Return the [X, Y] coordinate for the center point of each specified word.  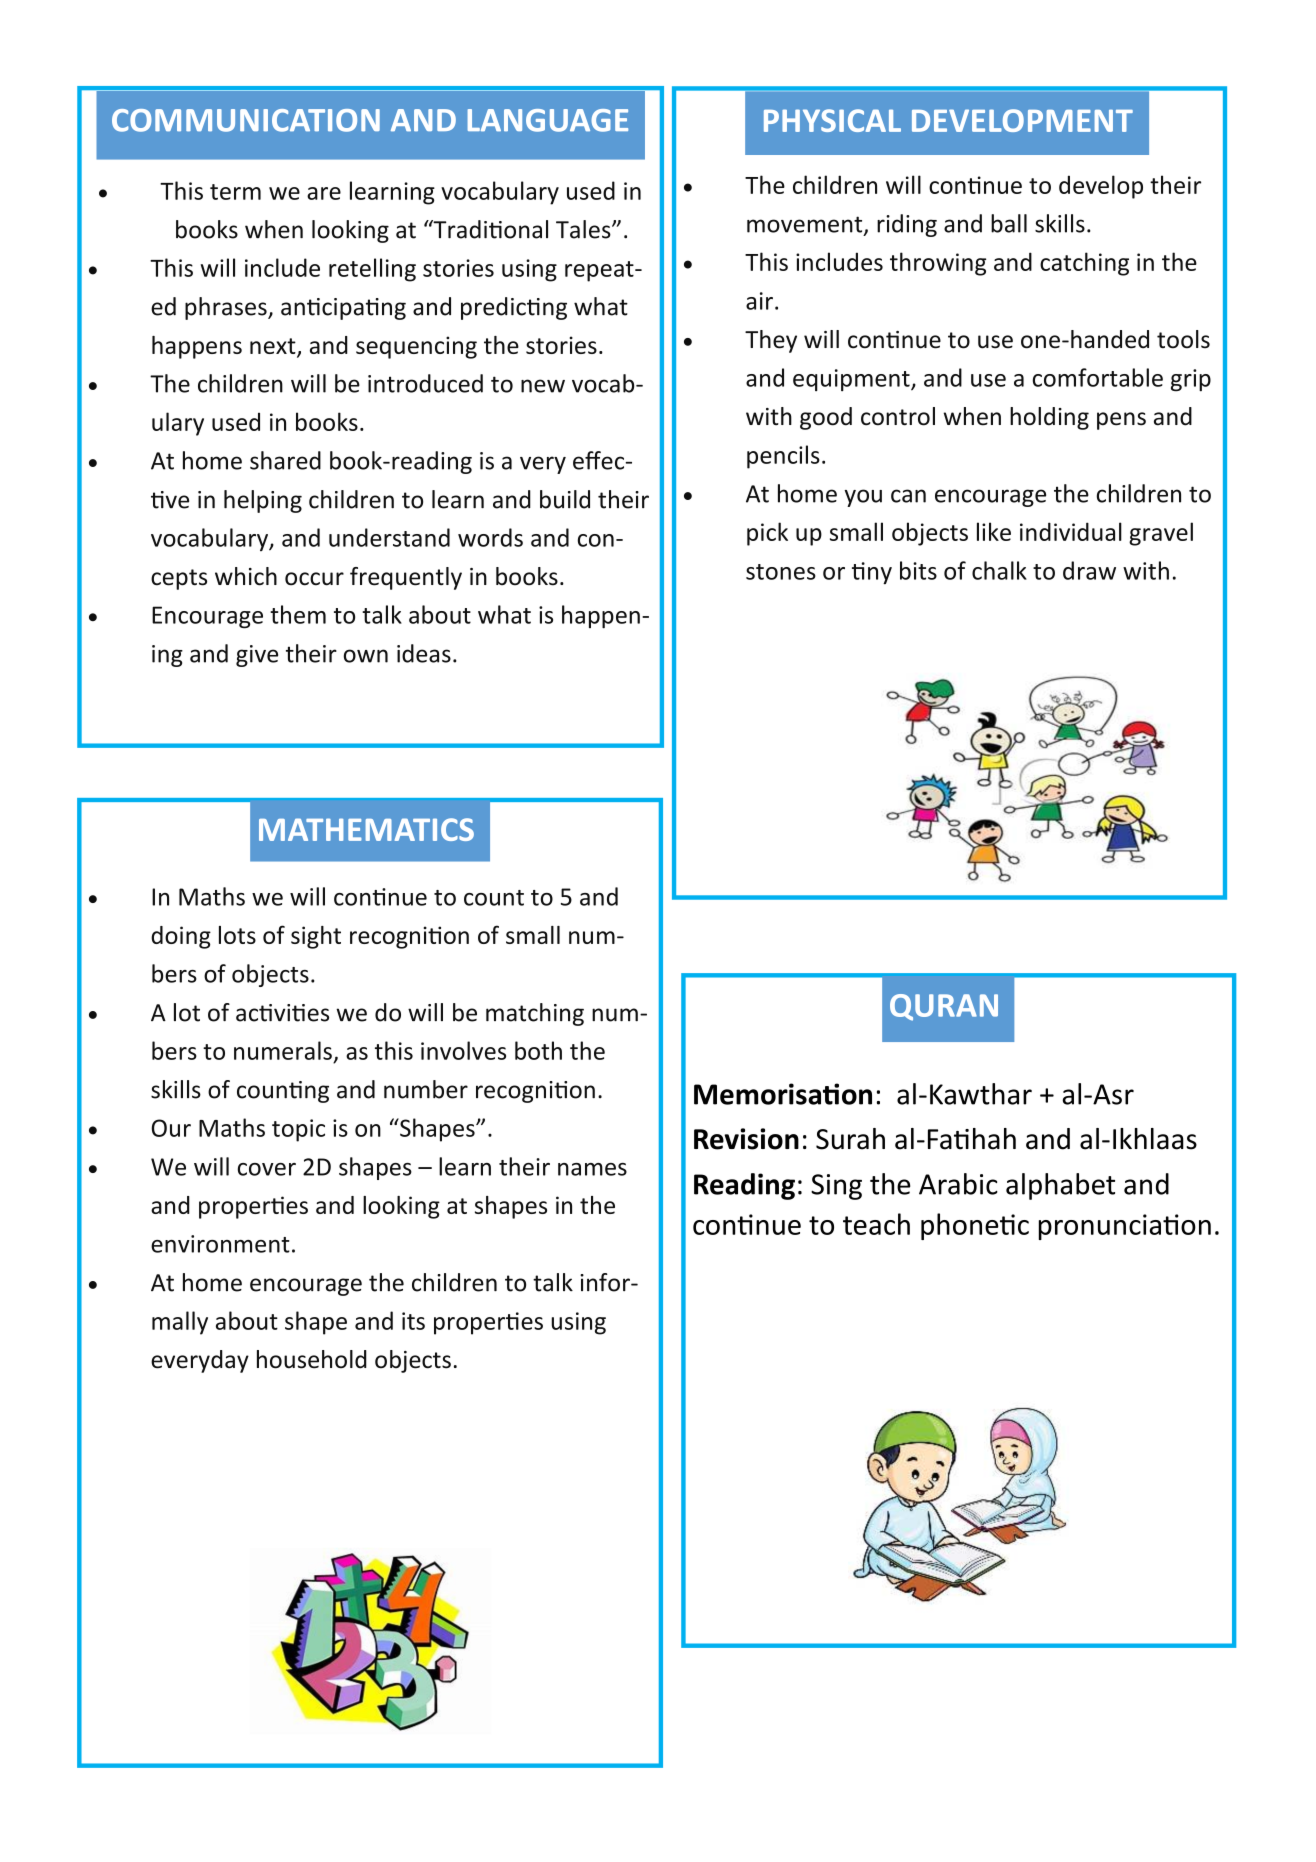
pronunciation [1125, 1227]
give [257, 656]
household [312, 1359]
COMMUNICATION [246, 120]
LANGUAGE [548, 120]
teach [876, 1224]
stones [781, 572]
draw [1089, 570]
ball [1009, 223]
